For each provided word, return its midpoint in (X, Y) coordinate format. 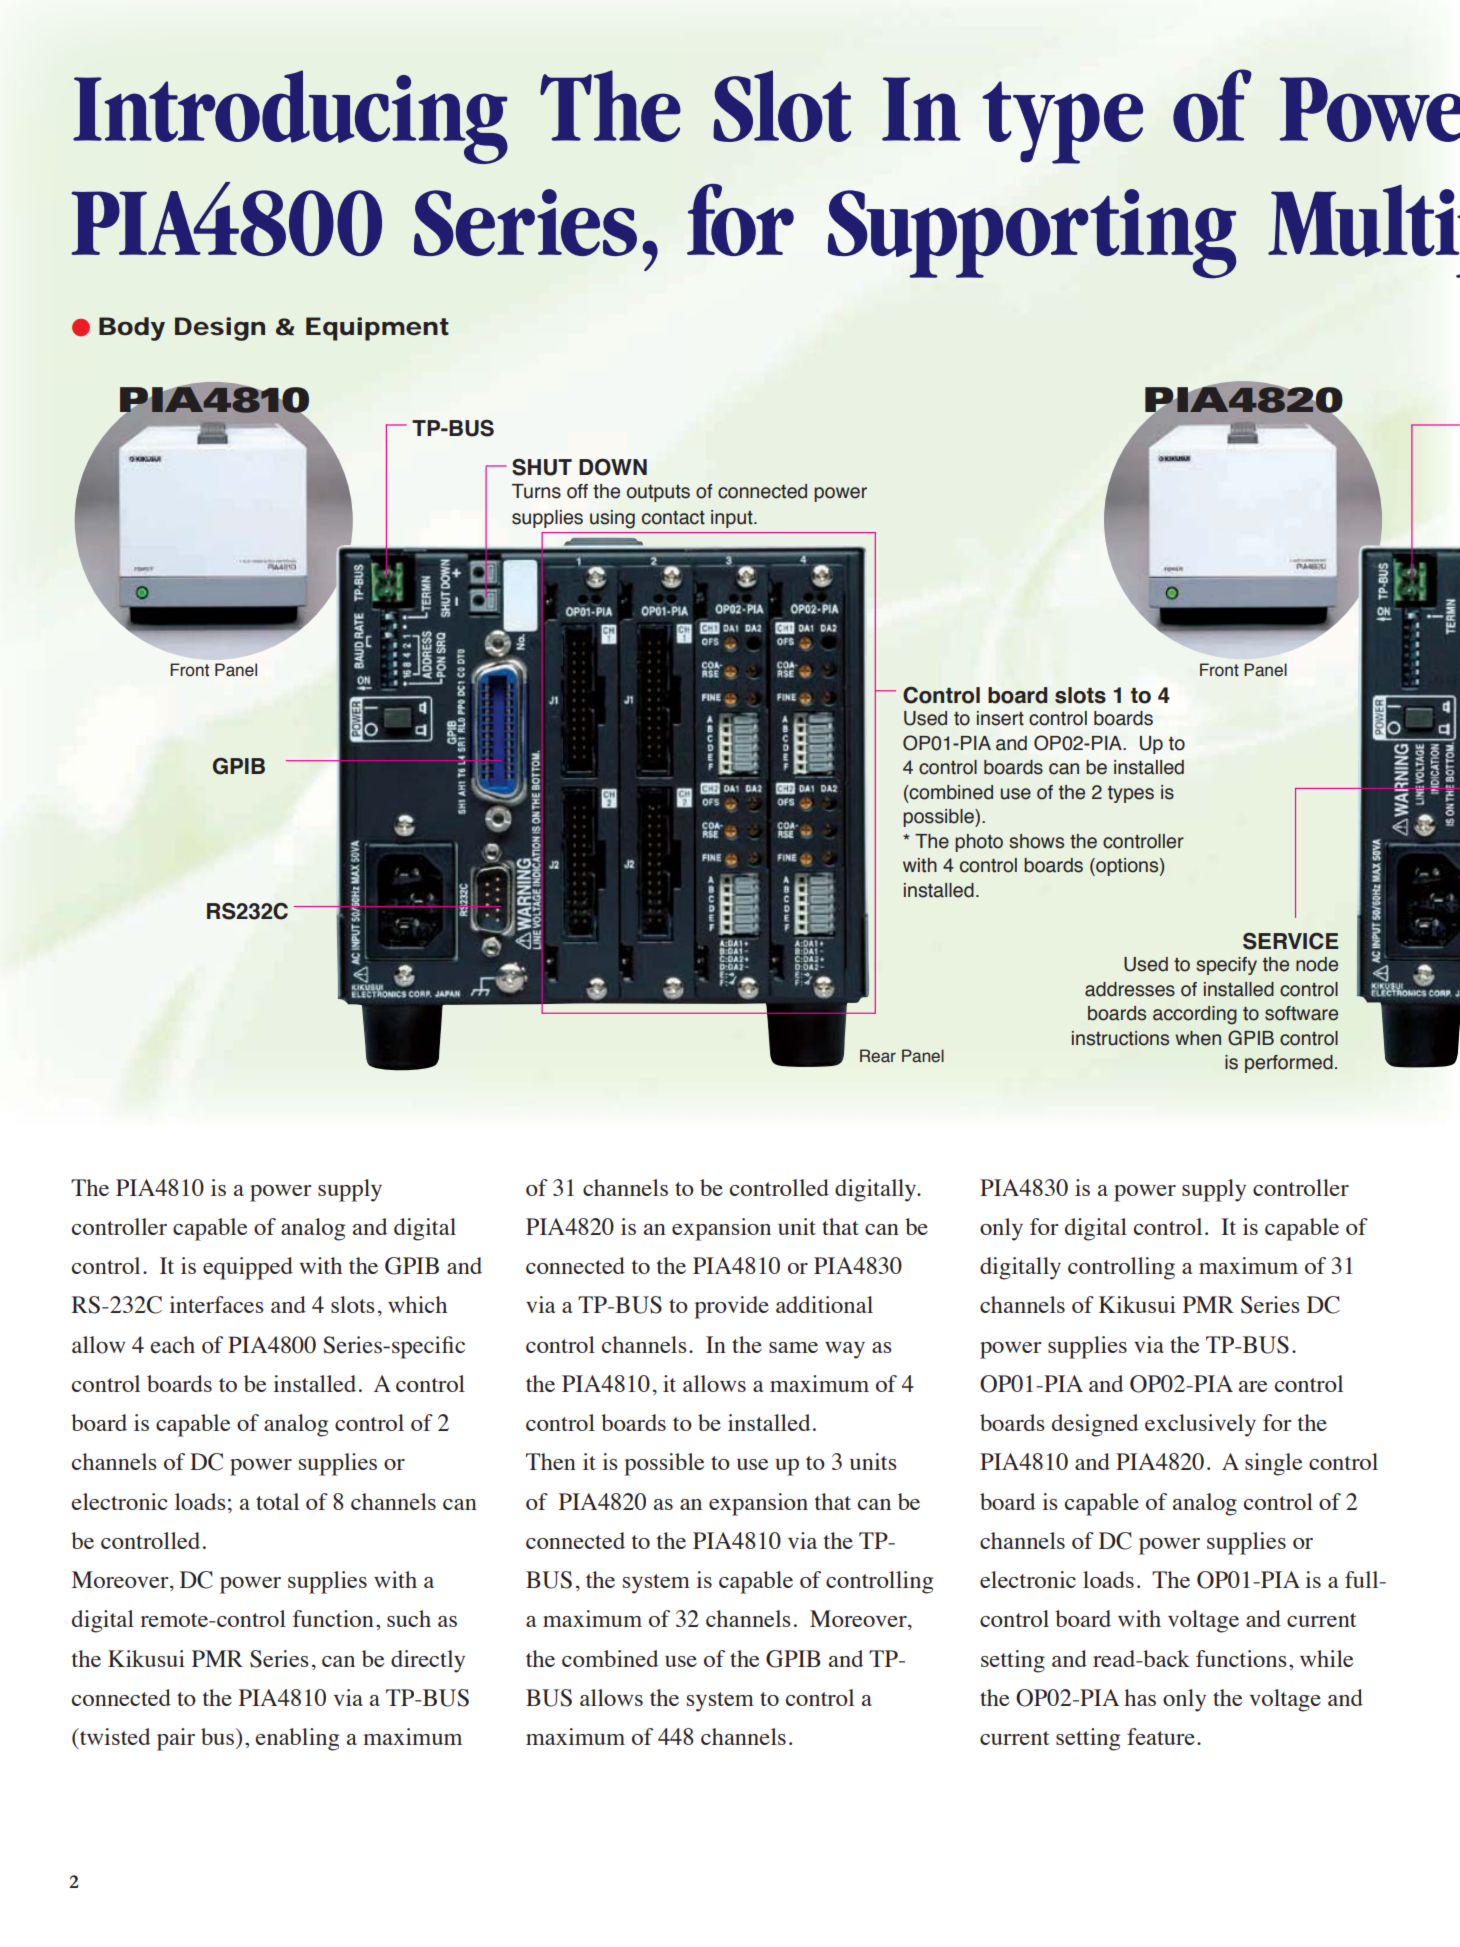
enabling (297, 1739)
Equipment (377, 329)
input (733, 519)
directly (428, 1661)
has (1140, 1697)
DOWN (613, 467)
